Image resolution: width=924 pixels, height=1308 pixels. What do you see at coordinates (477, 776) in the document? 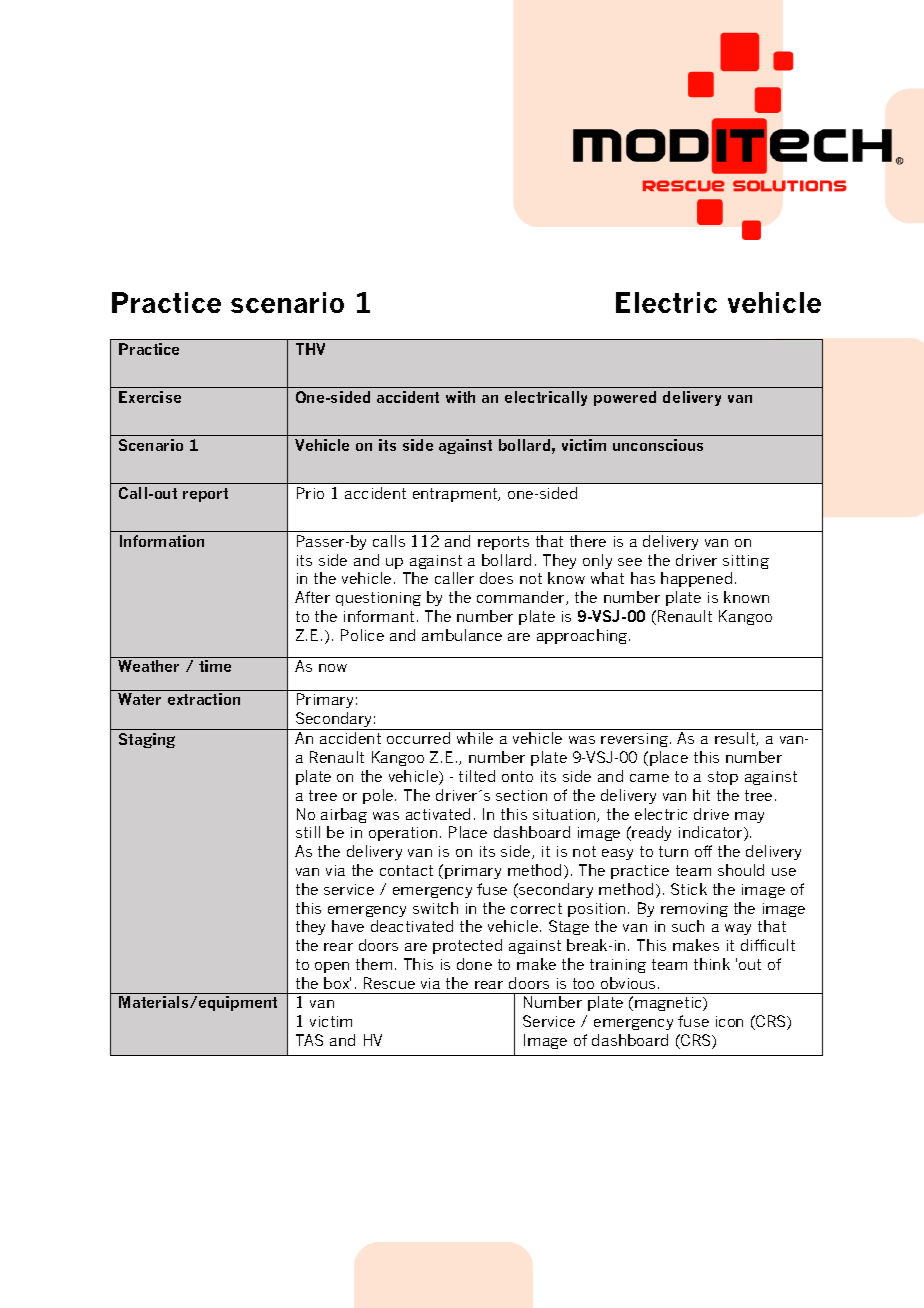
I see `tilted` at bounding box center [477, 776].
